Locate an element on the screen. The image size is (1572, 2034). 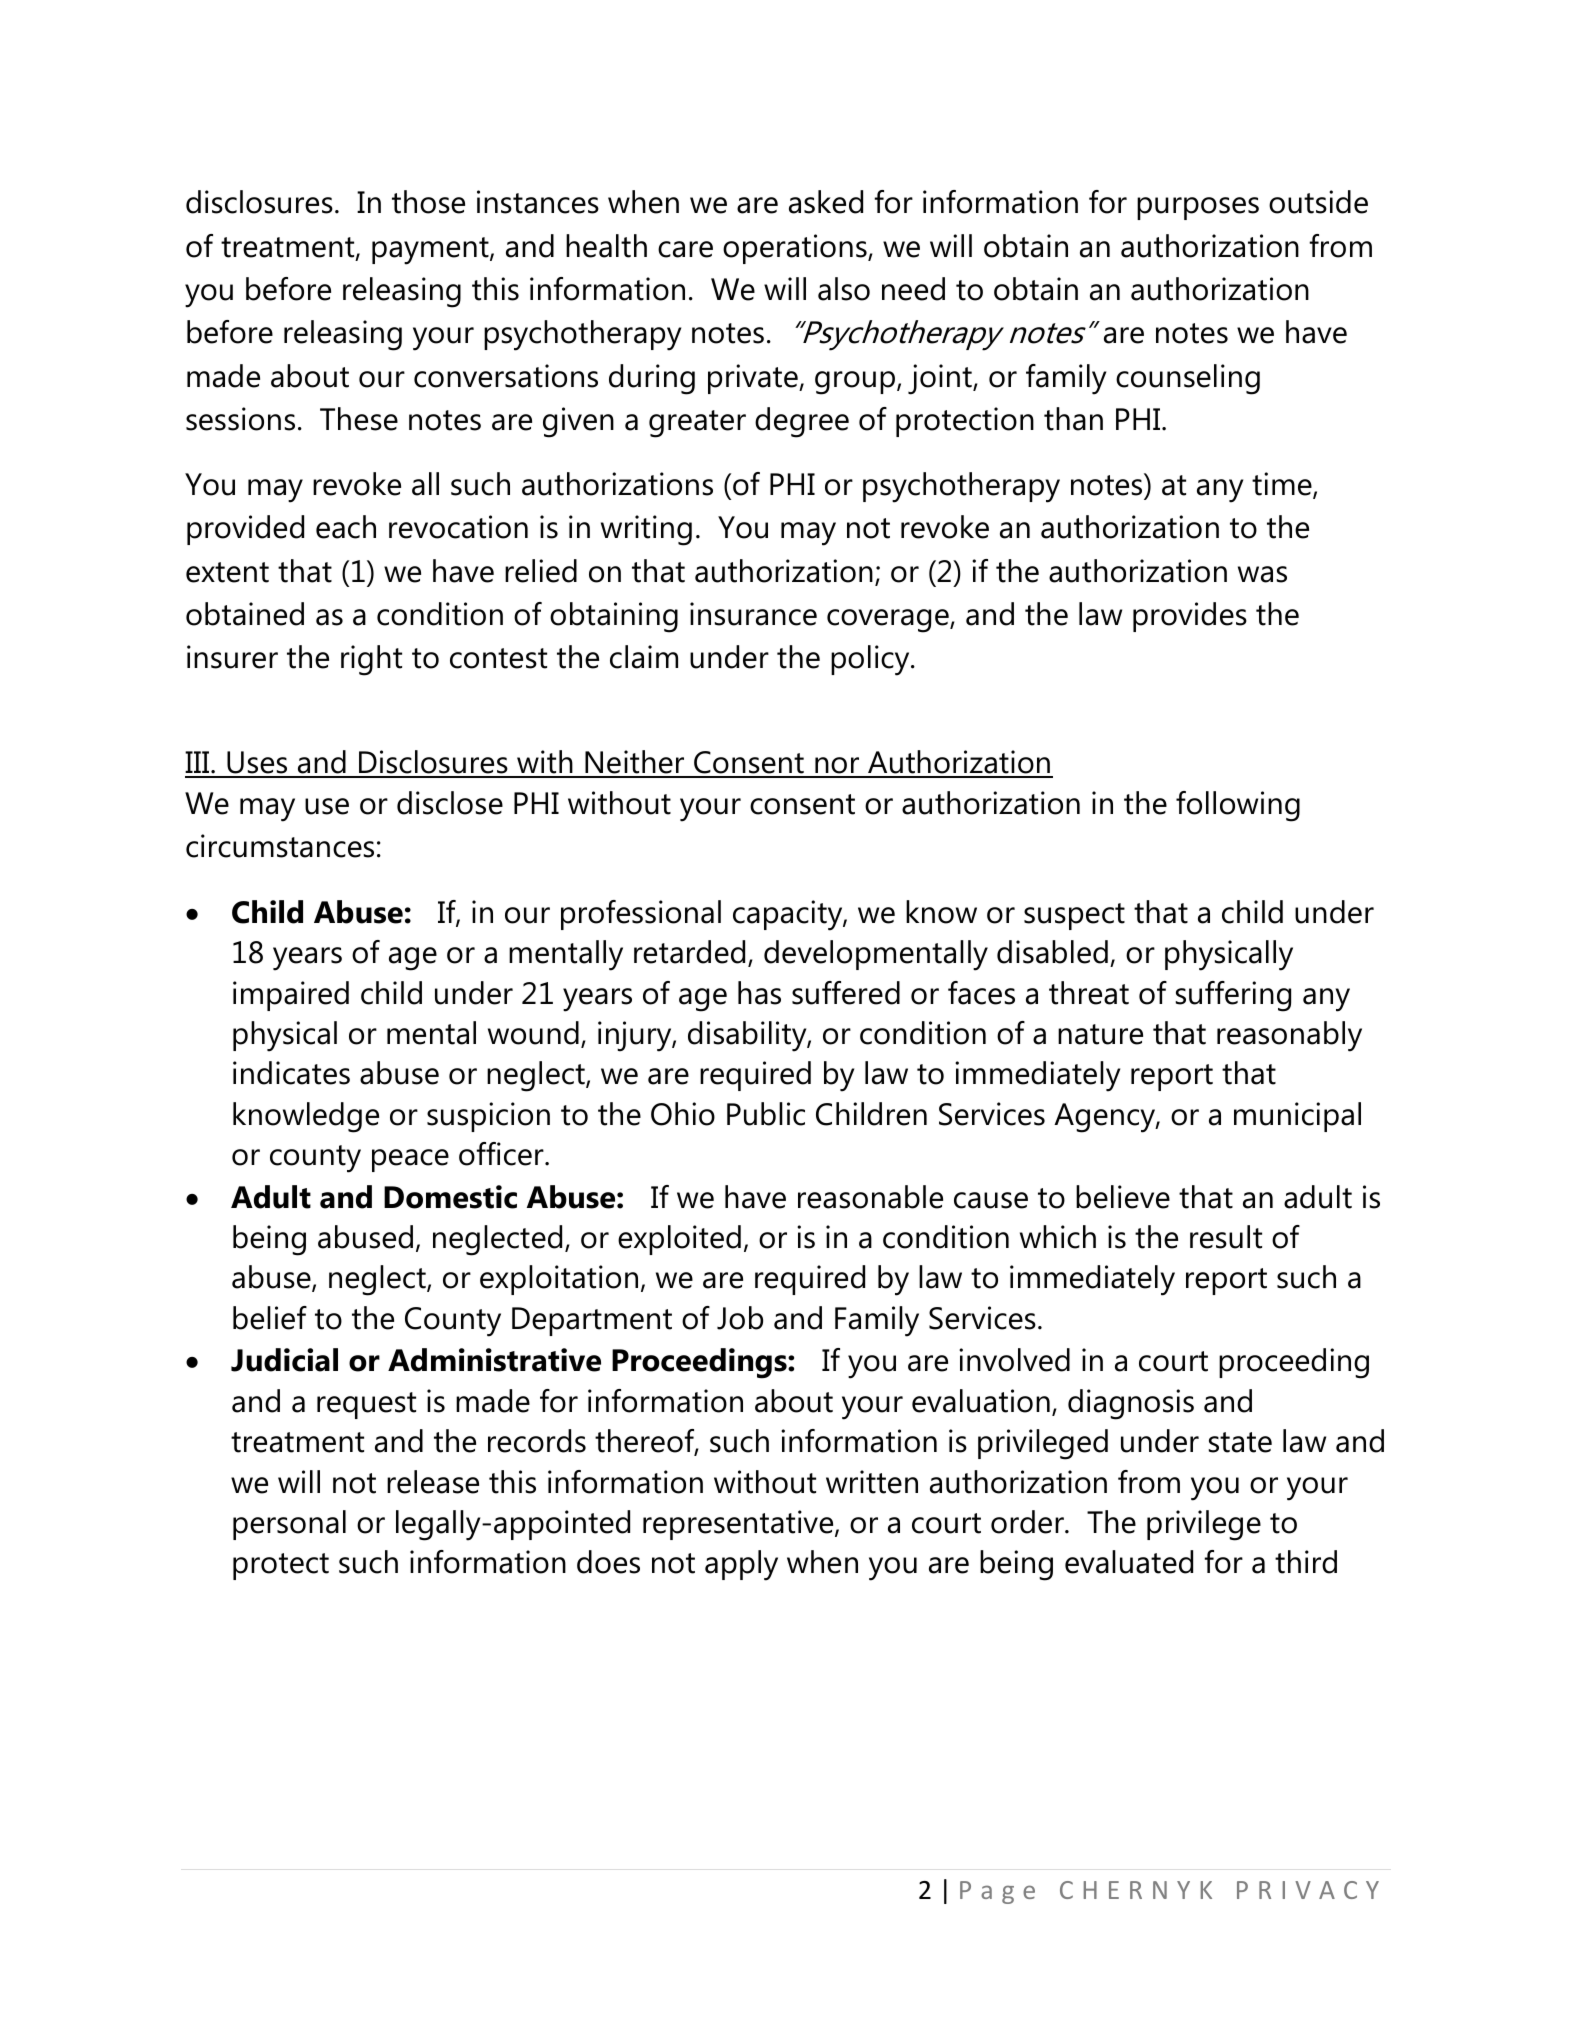
personal is located at coordinates (289, 1525).
